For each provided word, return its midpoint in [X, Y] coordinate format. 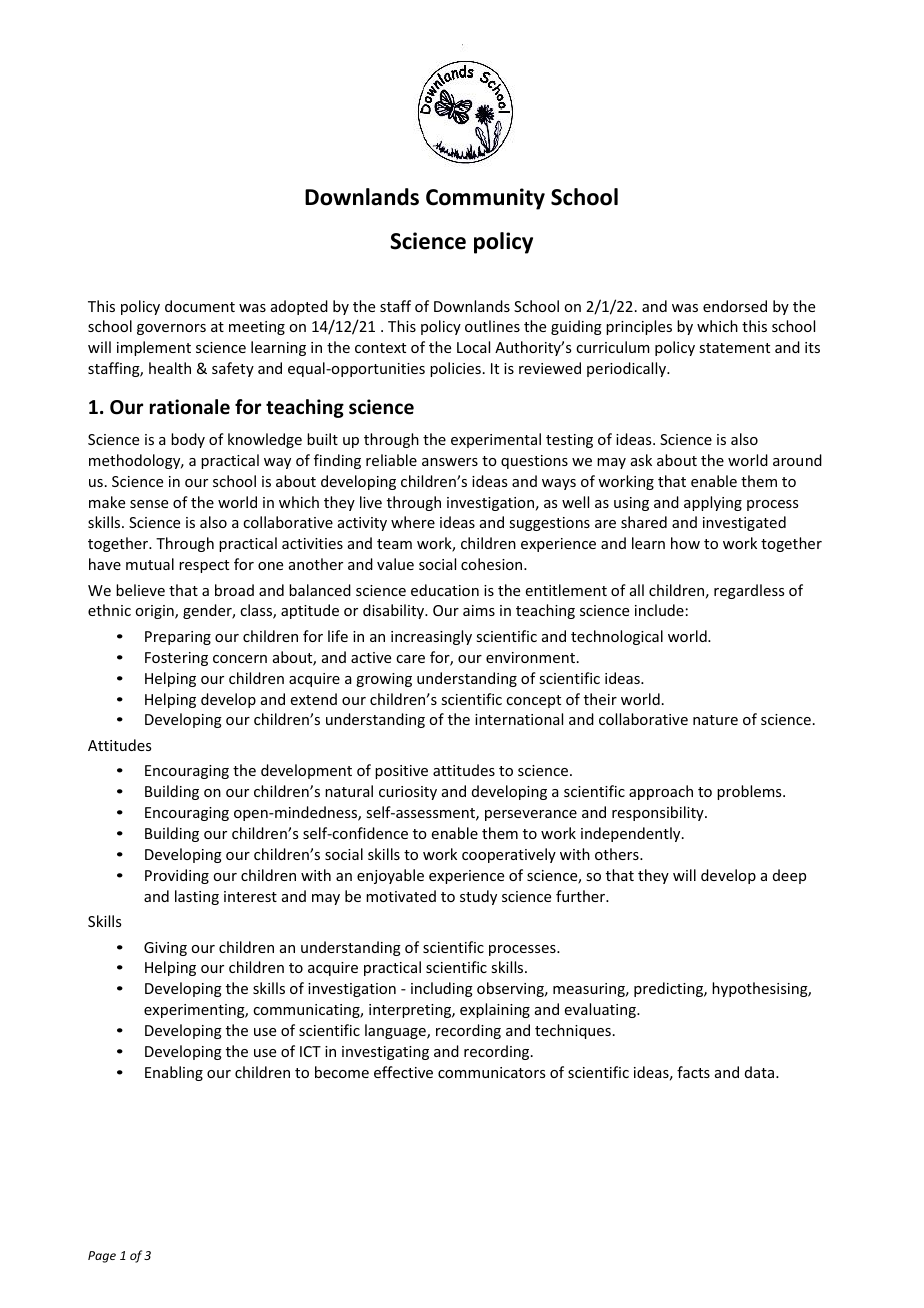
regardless [749, 591]
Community [485, 199]
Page [102, 1257]
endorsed [735, 306]
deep [789, 876]
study [478, 897]
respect [204, 566]
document [200, 306]
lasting [197, 897]
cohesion [493, 564]
